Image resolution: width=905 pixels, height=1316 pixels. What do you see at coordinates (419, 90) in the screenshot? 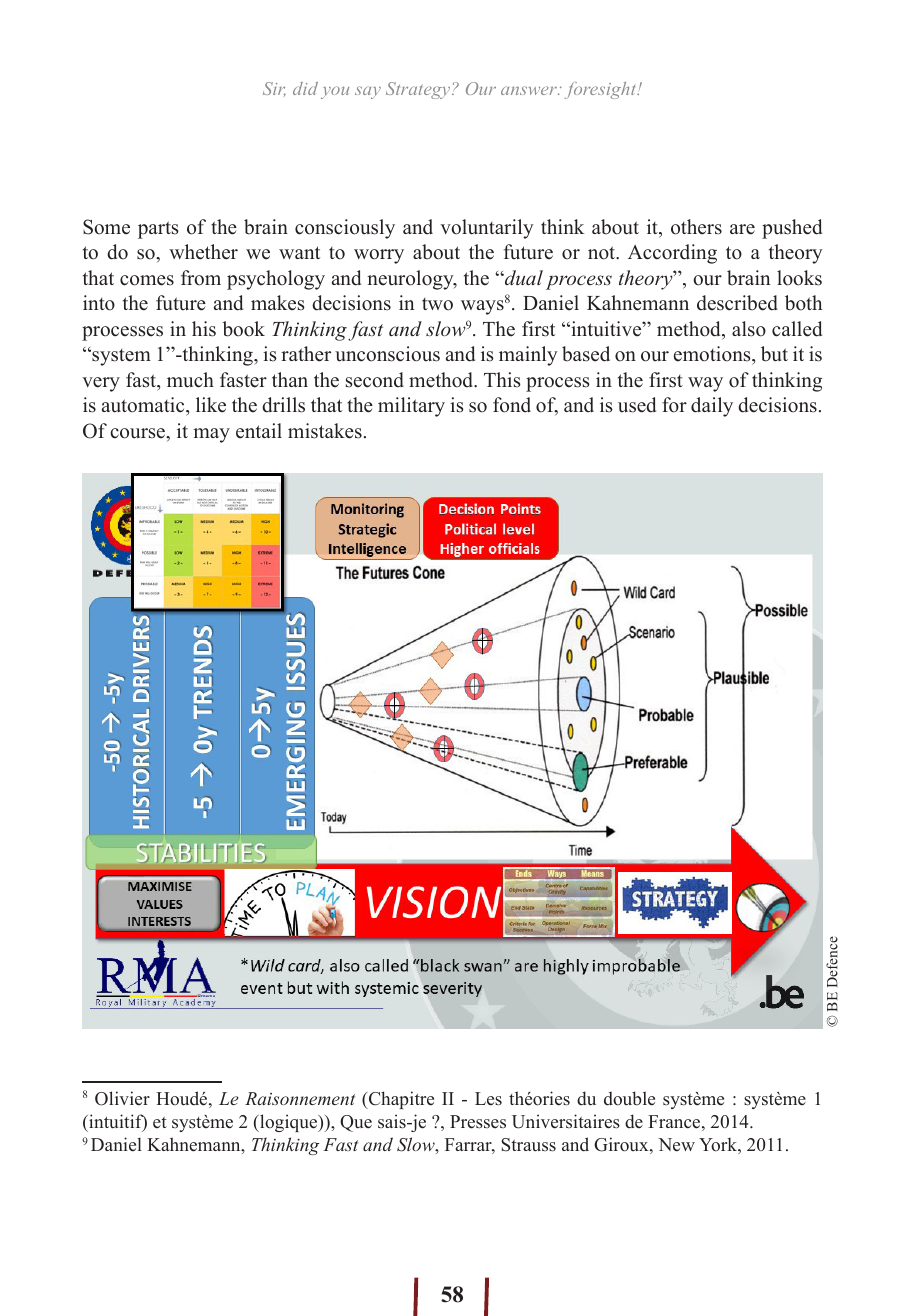
I see `Strategy` at bounding box center [419, 90].
